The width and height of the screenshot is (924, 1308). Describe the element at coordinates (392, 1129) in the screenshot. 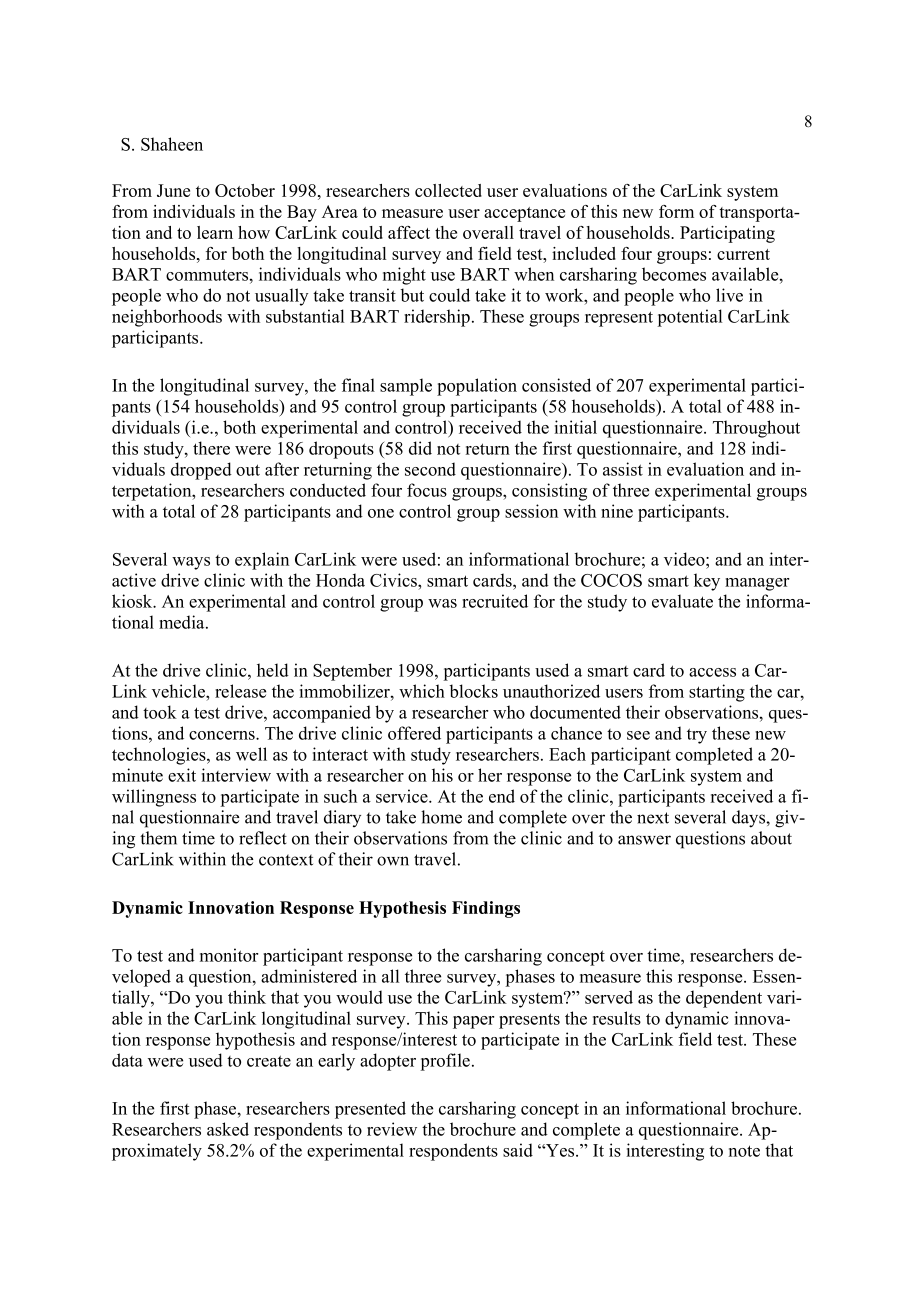

I see `review` at that location.
